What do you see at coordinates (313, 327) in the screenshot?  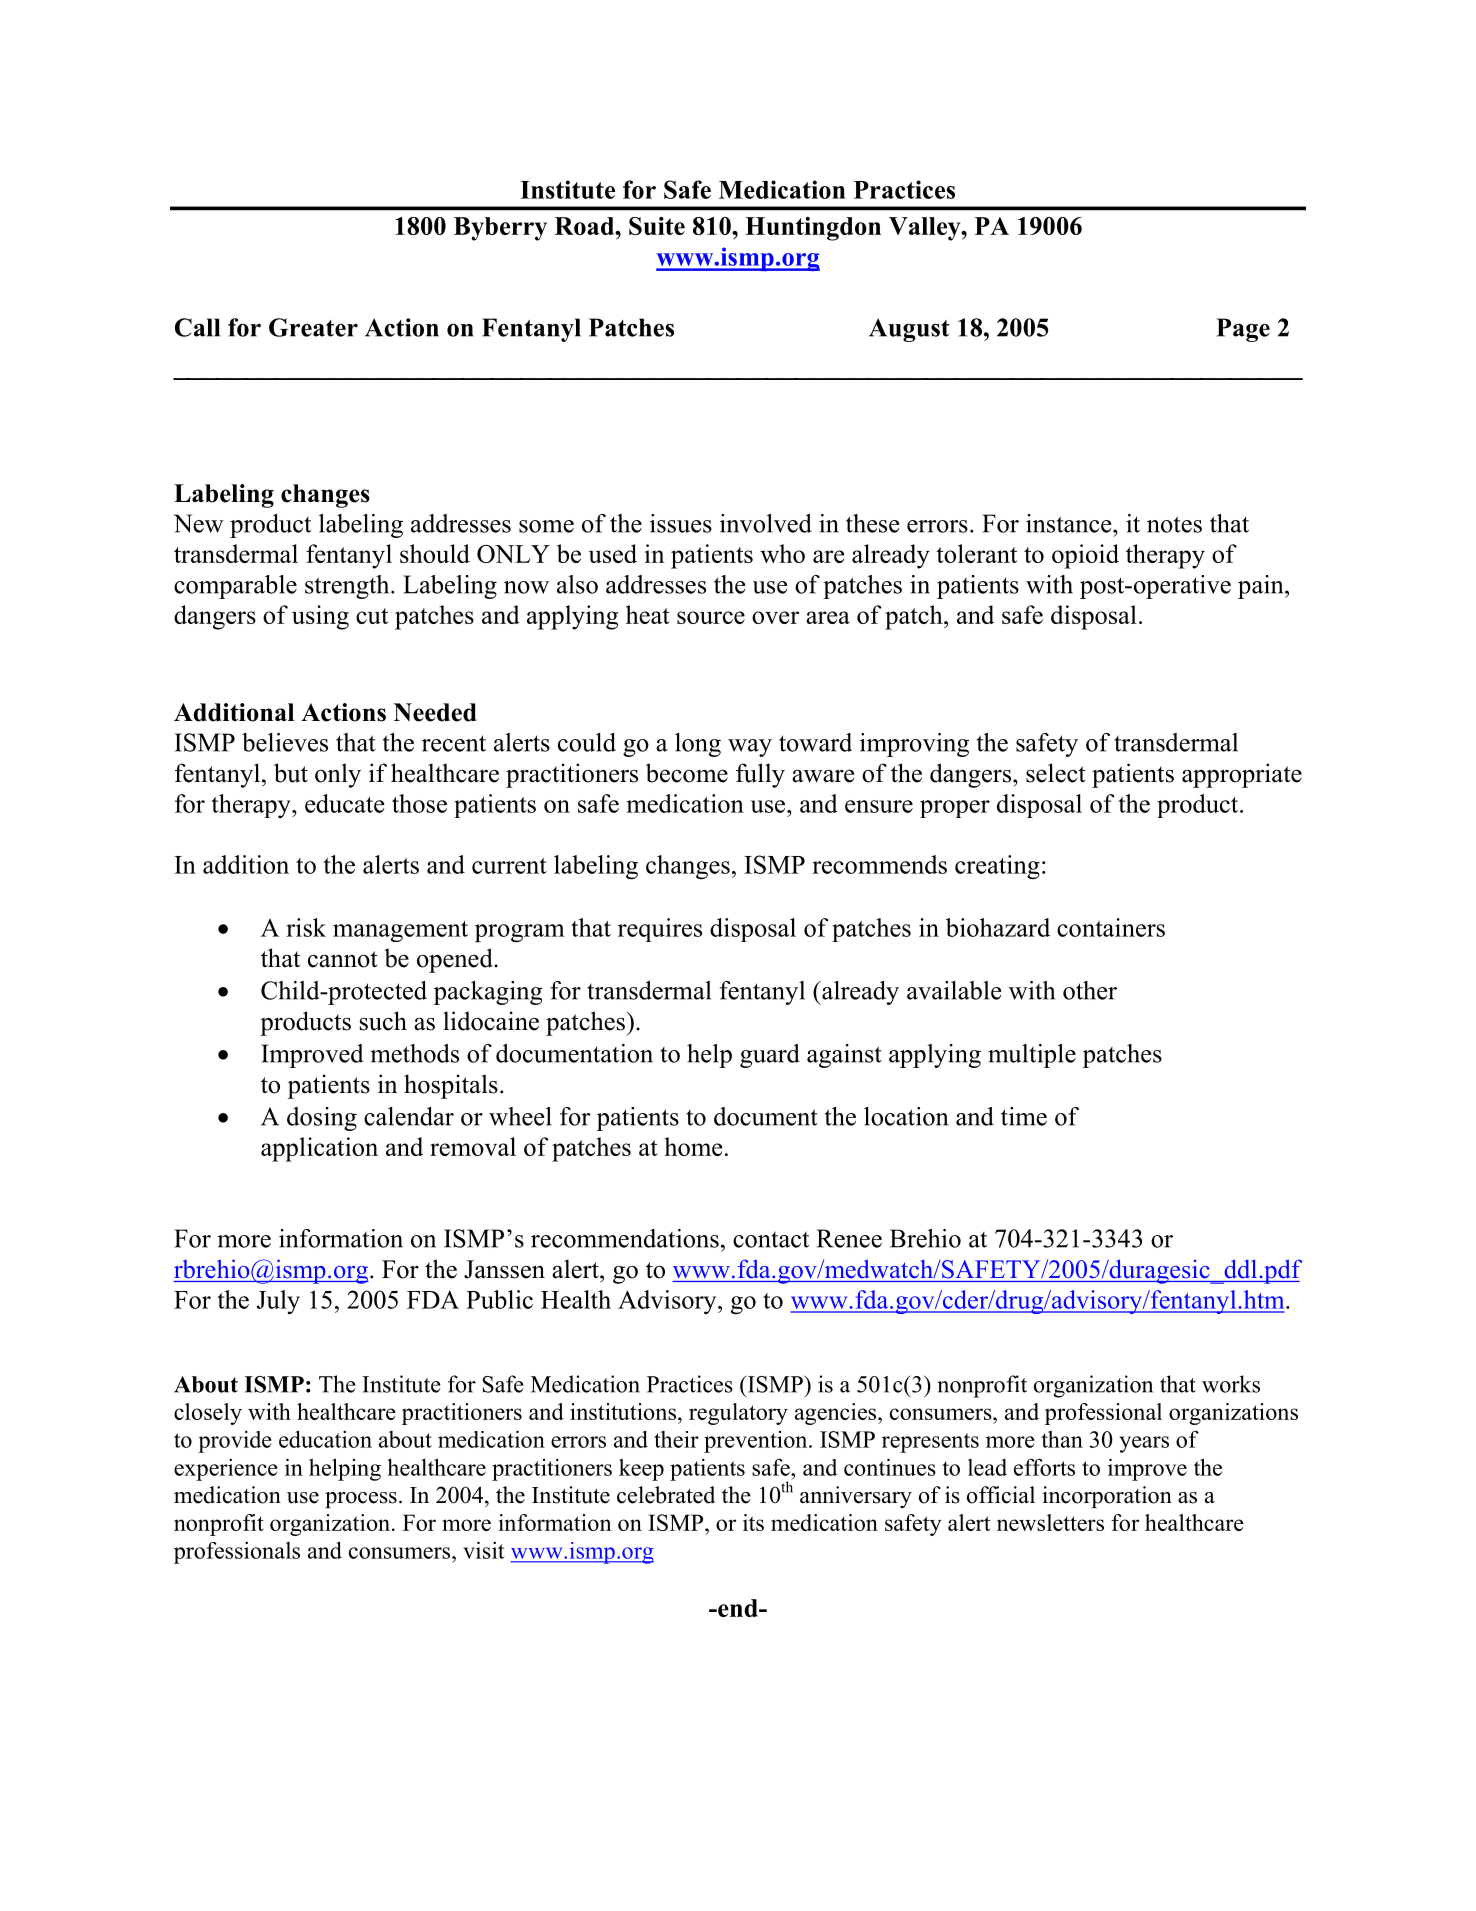 I see `Greater` at bounding box center [313, 327].
